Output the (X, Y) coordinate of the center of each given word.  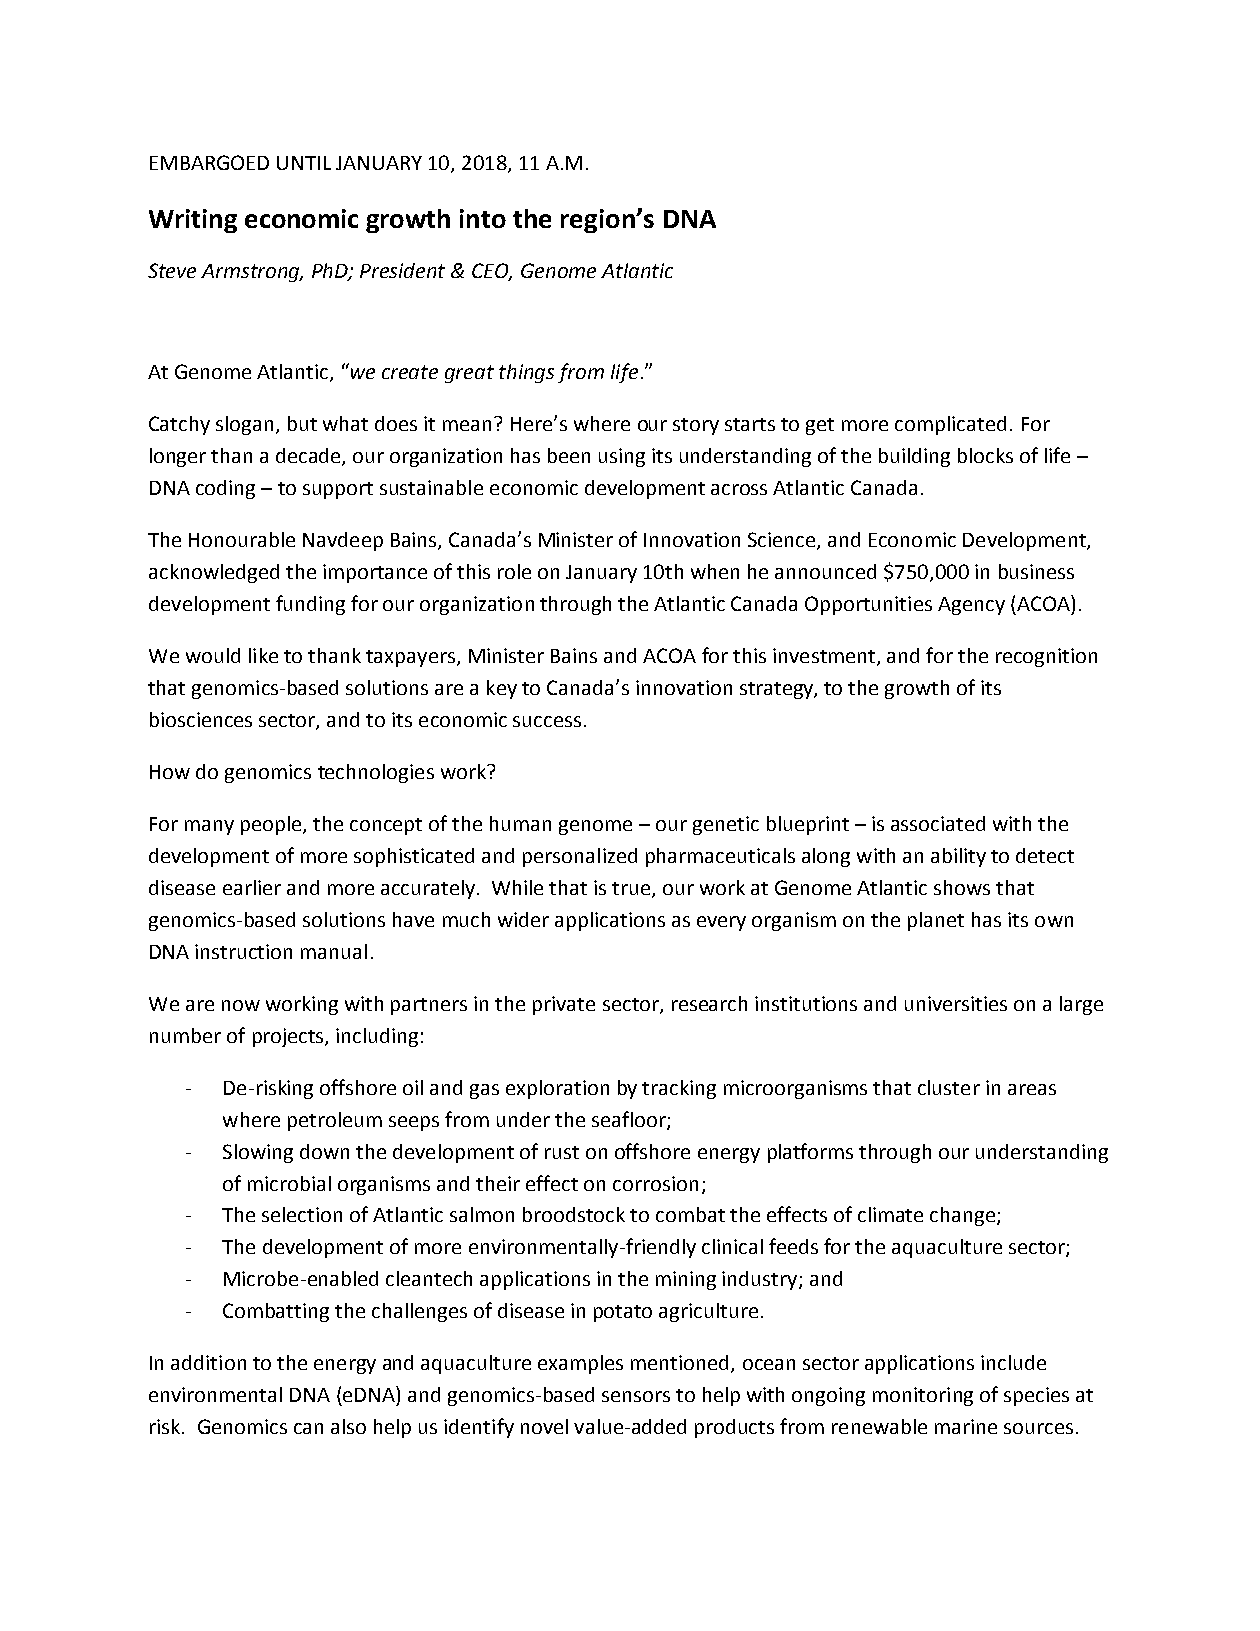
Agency (971, 606)
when (715, 571)
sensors (636, 1396)
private (564, 1005)
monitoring (923, 1396)
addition (208, 1362)
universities (956, 1003)
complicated (950, 425)
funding (310, 605)
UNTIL (304, 163)
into (483, 218)
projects (289, 1037)
